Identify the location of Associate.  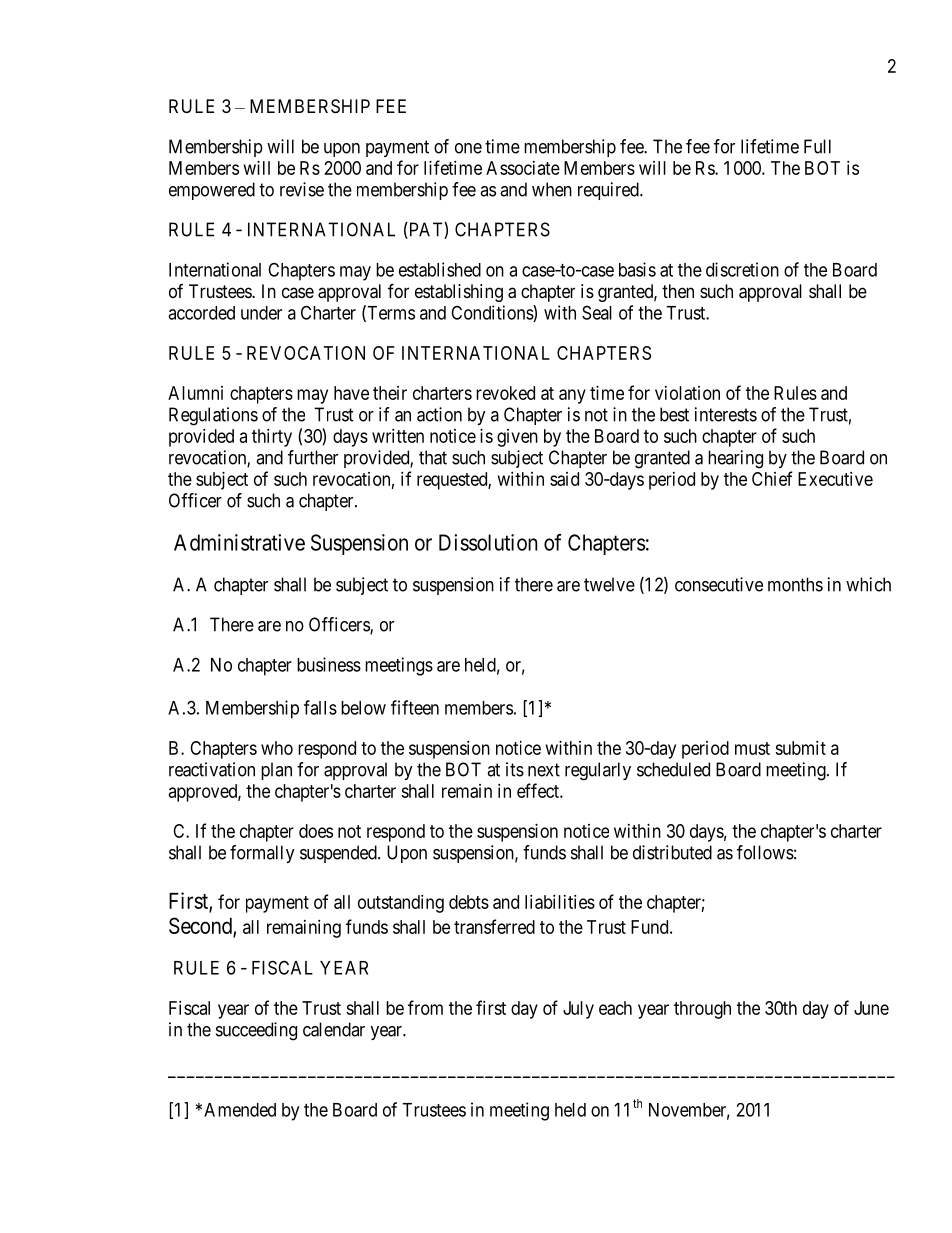
(523, 168).
